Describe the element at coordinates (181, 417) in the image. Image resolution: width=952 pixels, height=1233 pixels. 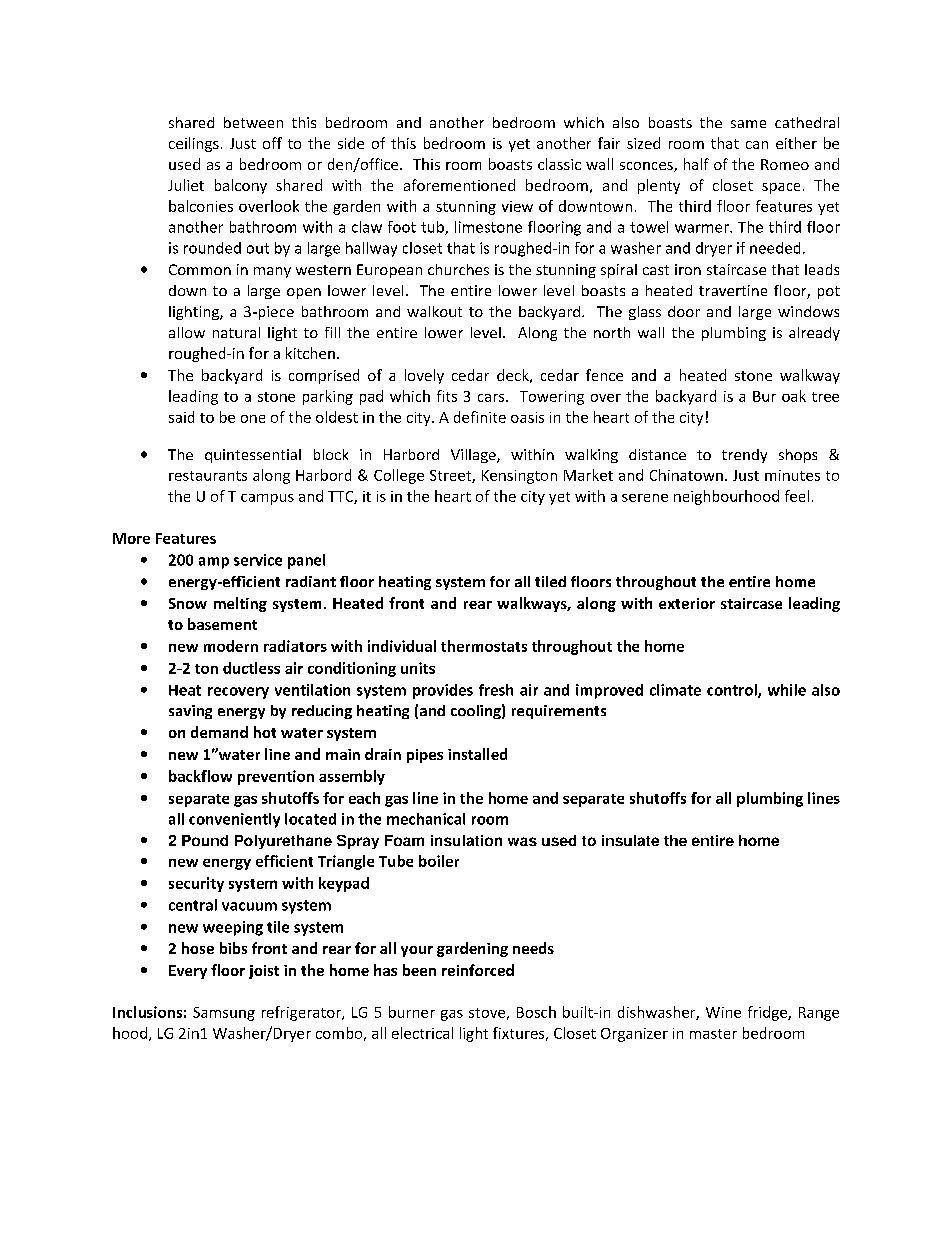
I see `said` at that location.
